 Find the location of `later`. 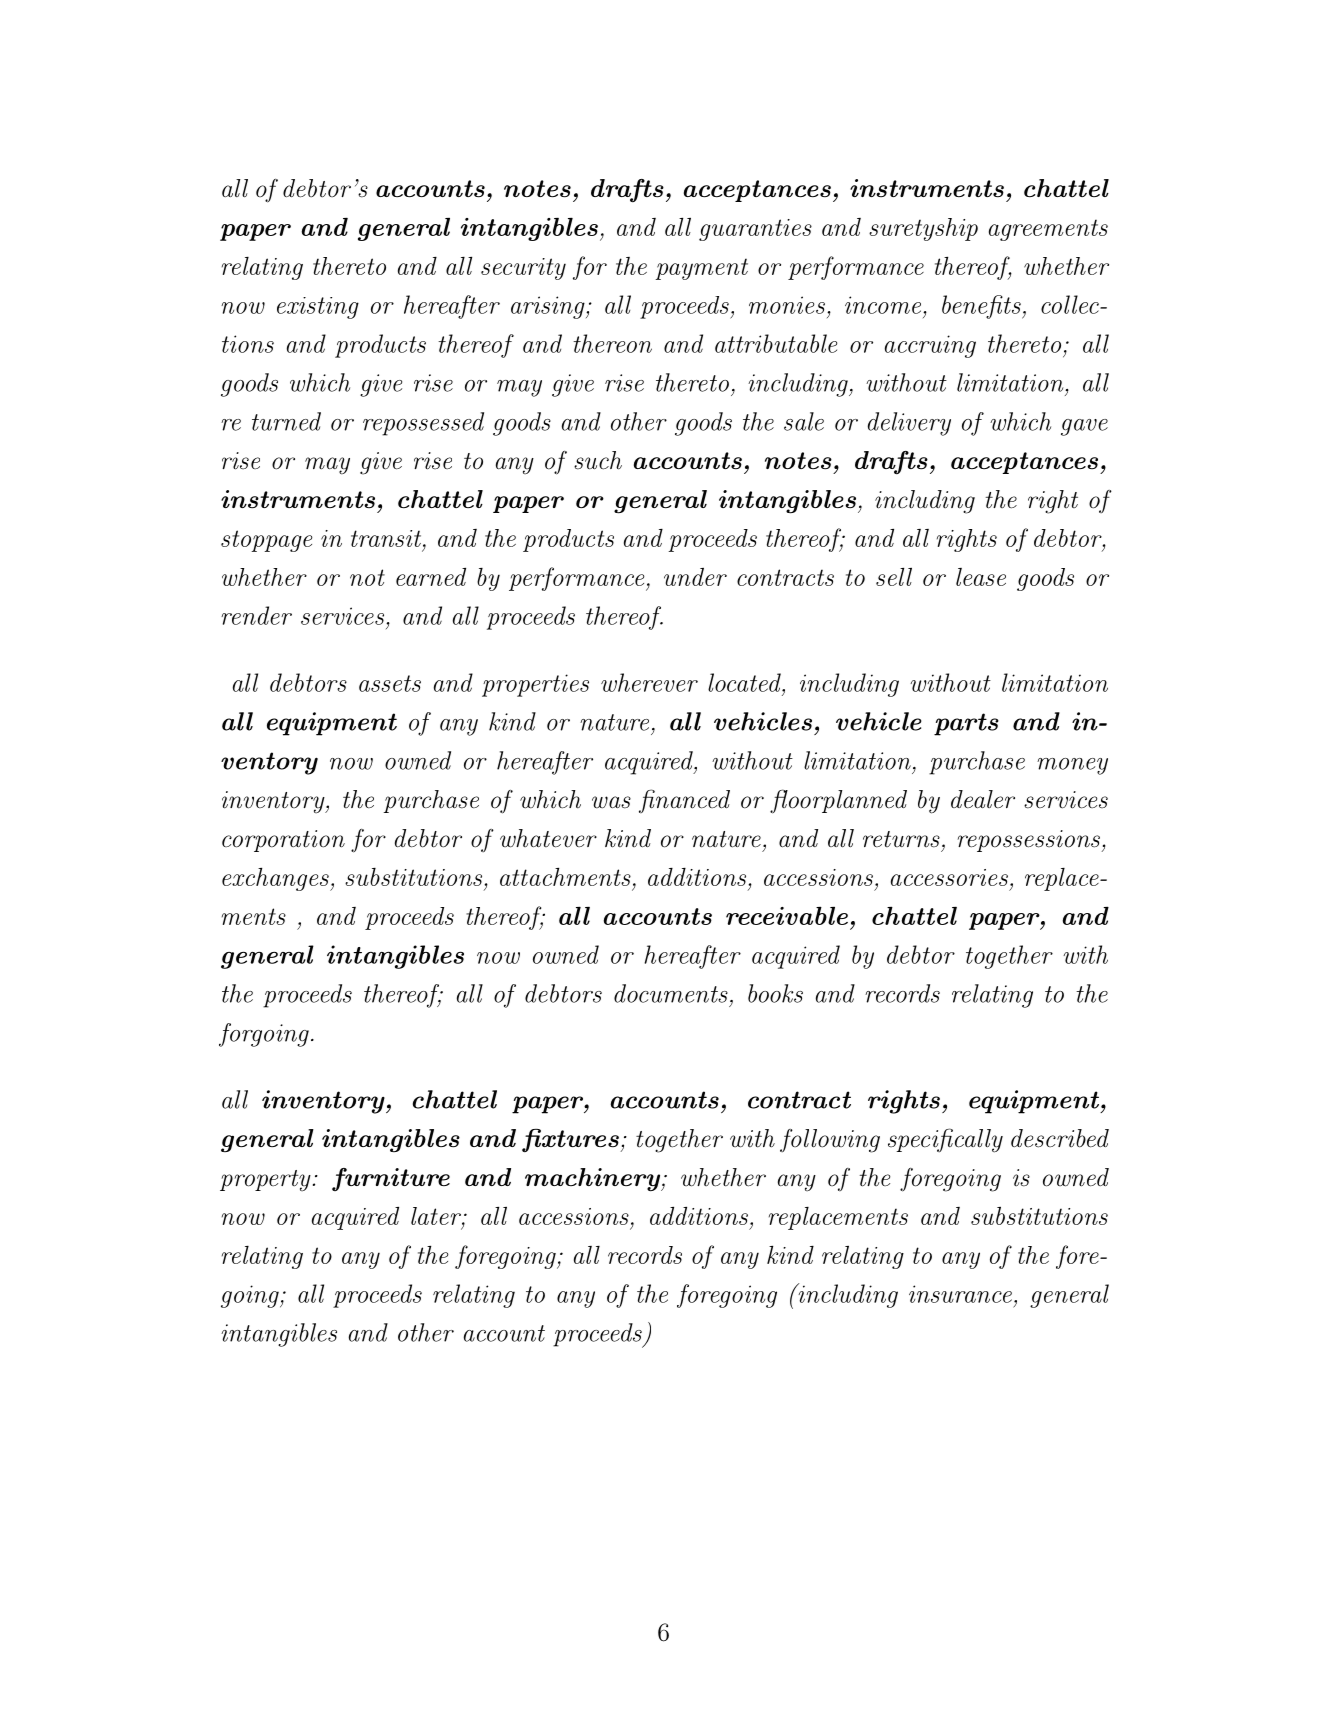

later is located at coordinates (437, 1216).
